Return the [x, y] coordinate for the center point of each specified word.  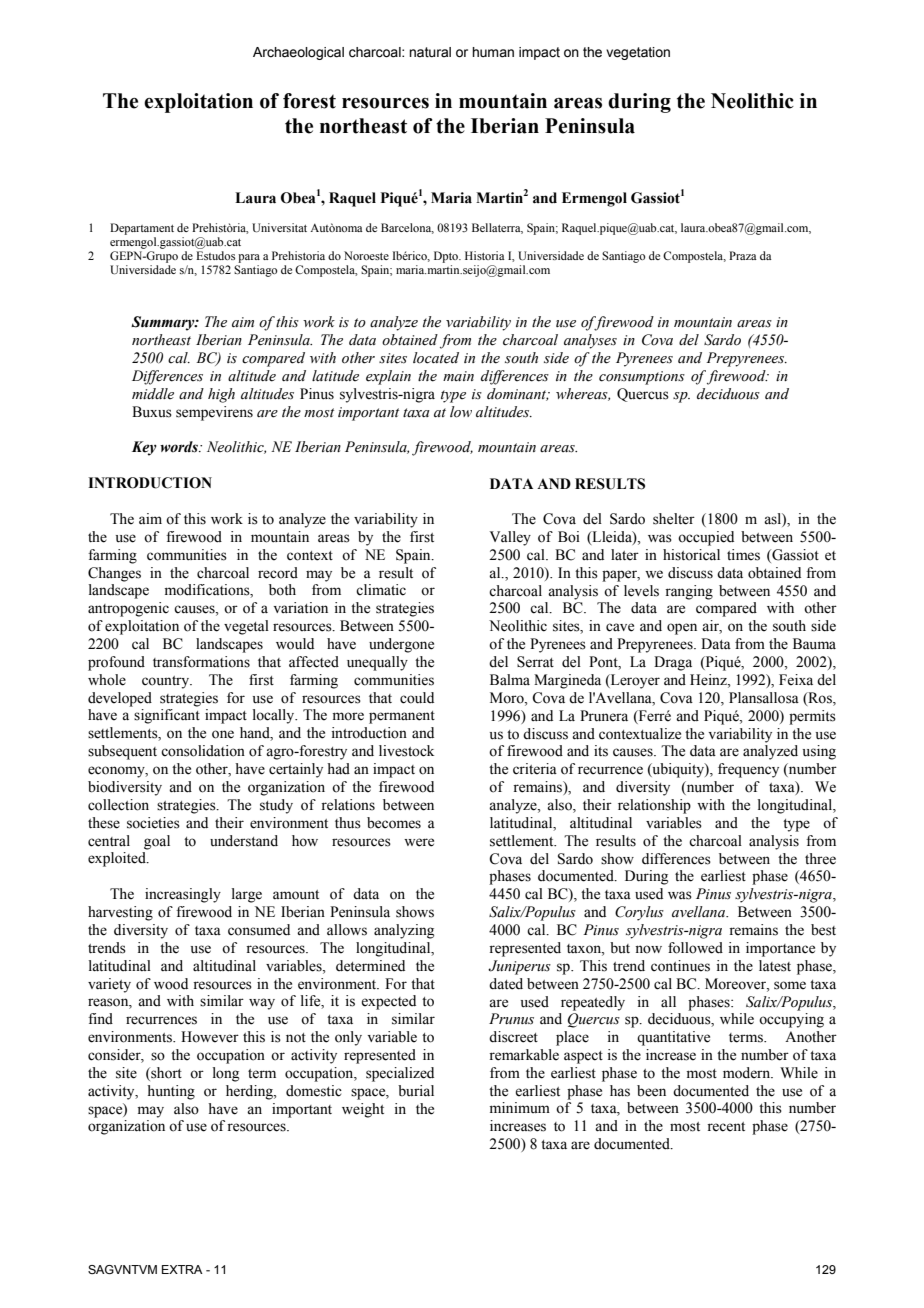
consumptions [642, 378]
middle [153, 394]
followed [695, 948]
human [493, 52]
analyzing [404, 931]
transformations [201, 662]
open [682, 629]
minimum [520, 1107]
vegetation [638, 53]
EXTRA [182, 1269]
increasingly [183, 895]
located [436, 358]
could [417, 698]
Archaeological [298, 53]
